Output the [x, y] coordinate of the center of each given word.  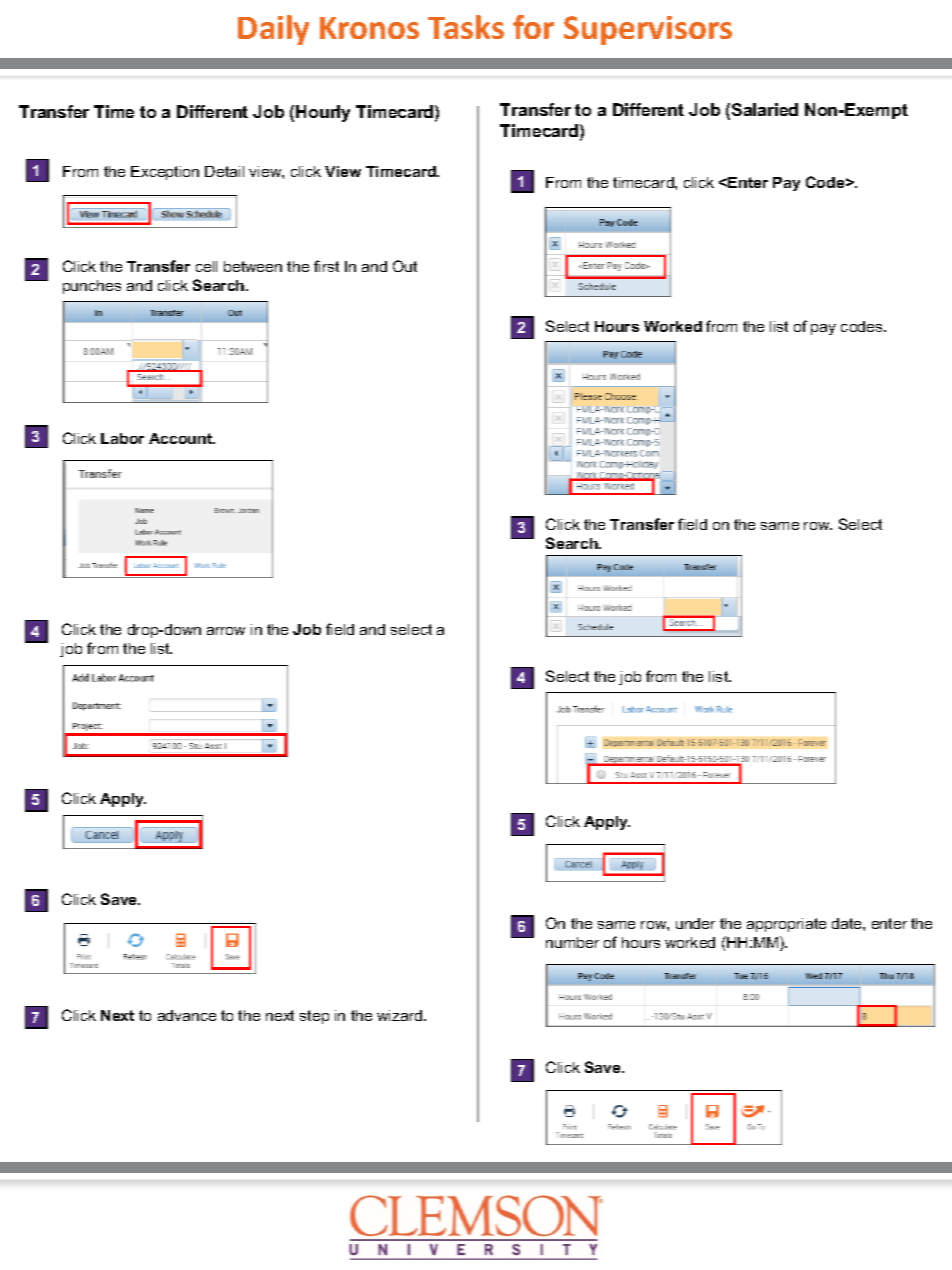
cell [206, 266]
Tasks [466, 27]
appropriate [786, 925]
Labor [122, 438]
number [572, 942]
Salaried [765, 109]
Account [182, 438]
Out [405, 266]
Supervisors [648, 30]
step [314, 1017]
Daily [273, 30]
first [326, 266]
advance [187, 1015]
